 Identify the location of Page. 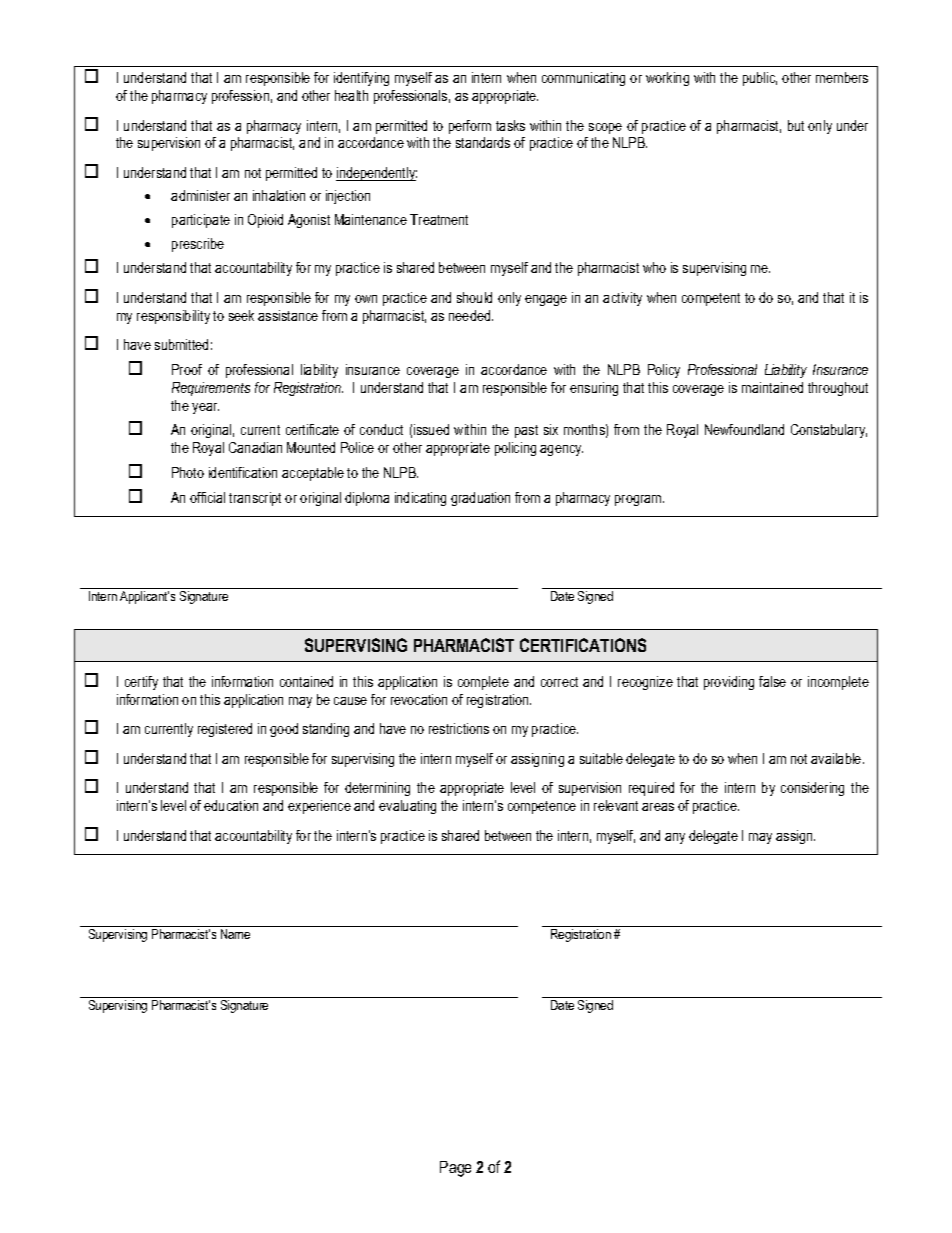
(455, 1169).
